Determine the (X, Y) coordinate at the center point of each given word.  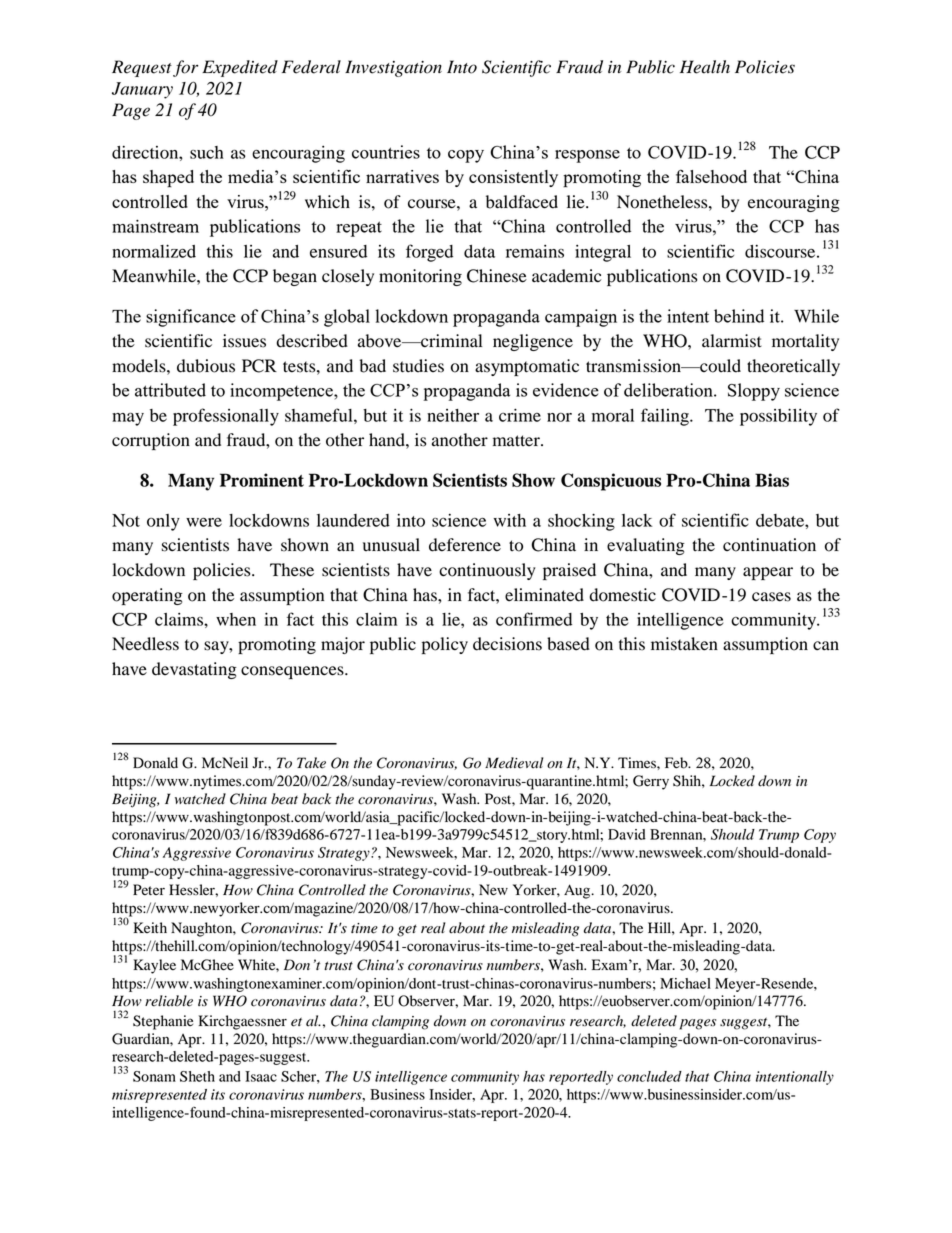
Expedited (240, 68)
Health (705, 67)
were (204, 522)
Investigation (393, 68)
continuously (487, 571)
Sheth (197, 1076)
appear (768, 573)
